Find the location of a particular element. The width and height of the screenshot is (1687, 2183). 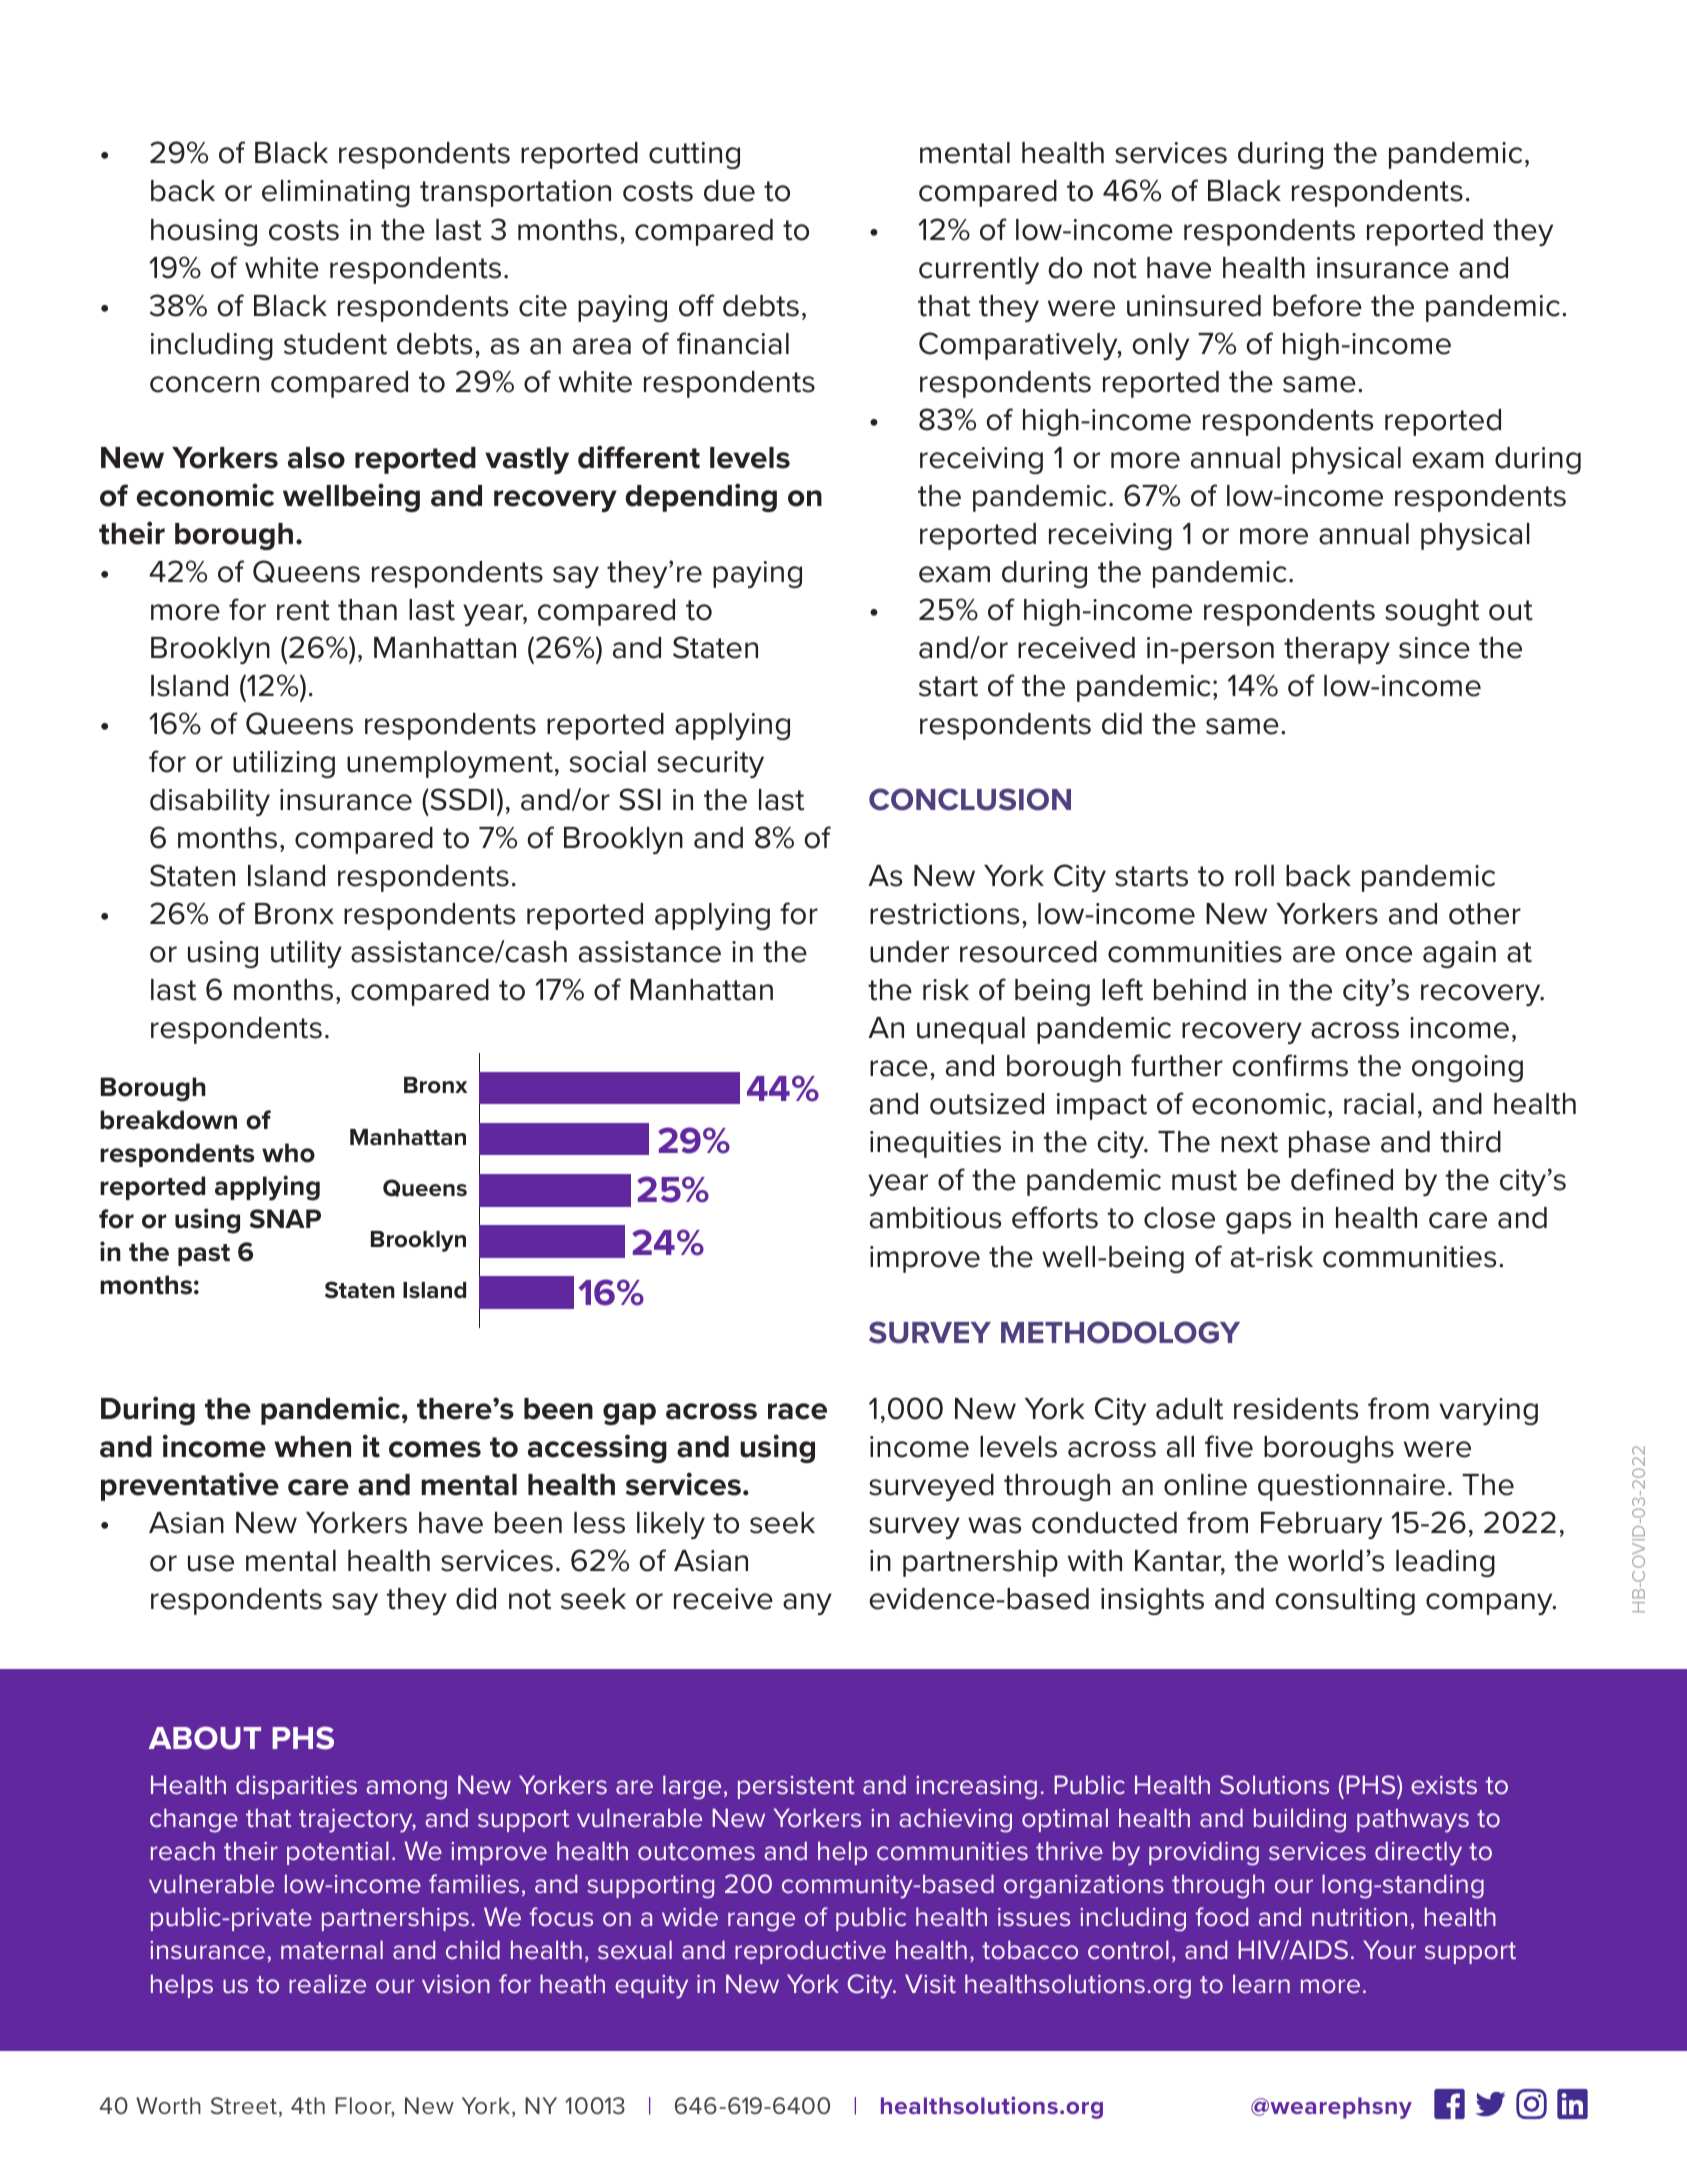

likely is located at coordinates (671, 1525).
